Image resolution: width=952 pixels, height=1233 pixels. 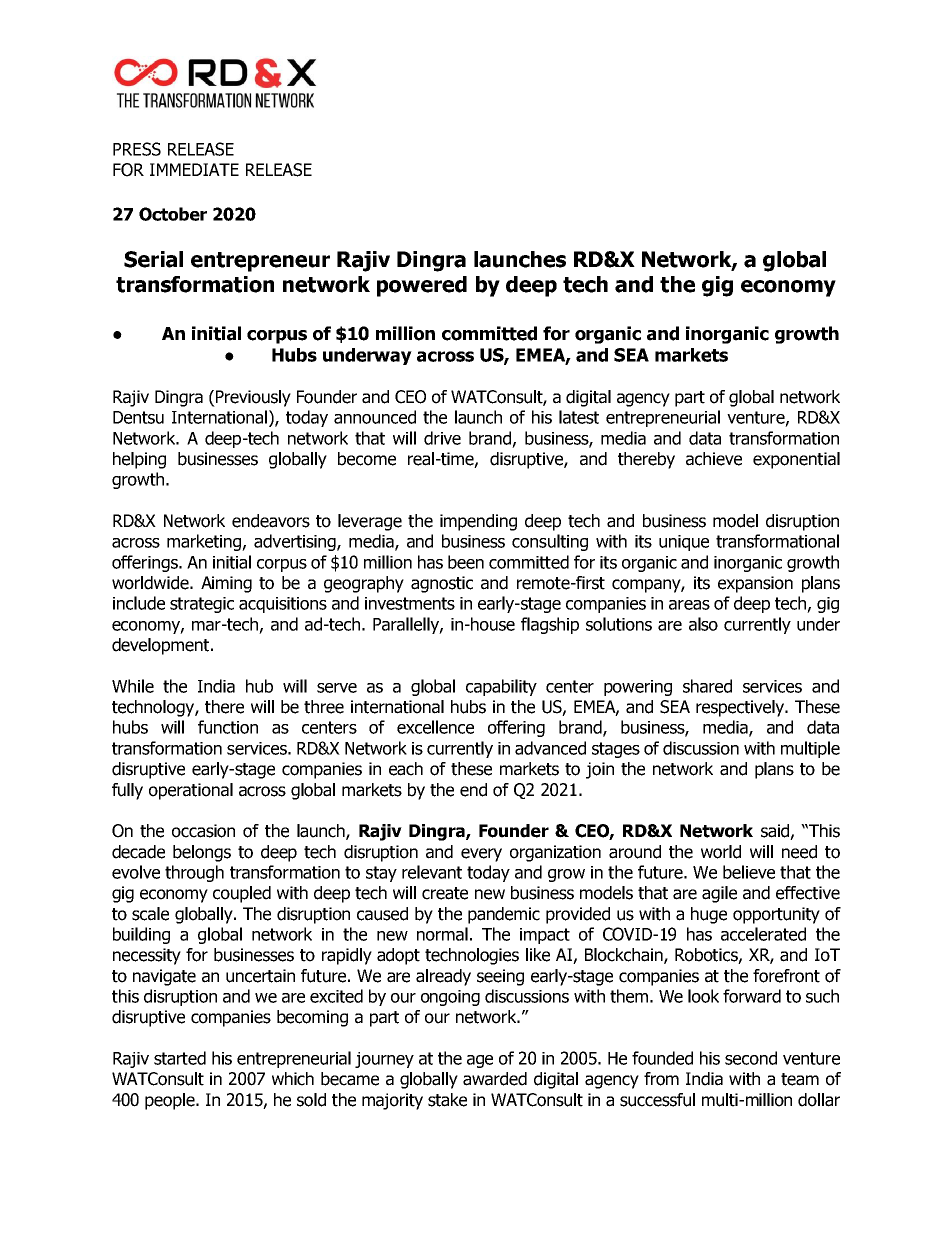 What do you see at coordinates (714, 459) in the screenshot?
I see `achieve` at bounding box center [714, 459].
